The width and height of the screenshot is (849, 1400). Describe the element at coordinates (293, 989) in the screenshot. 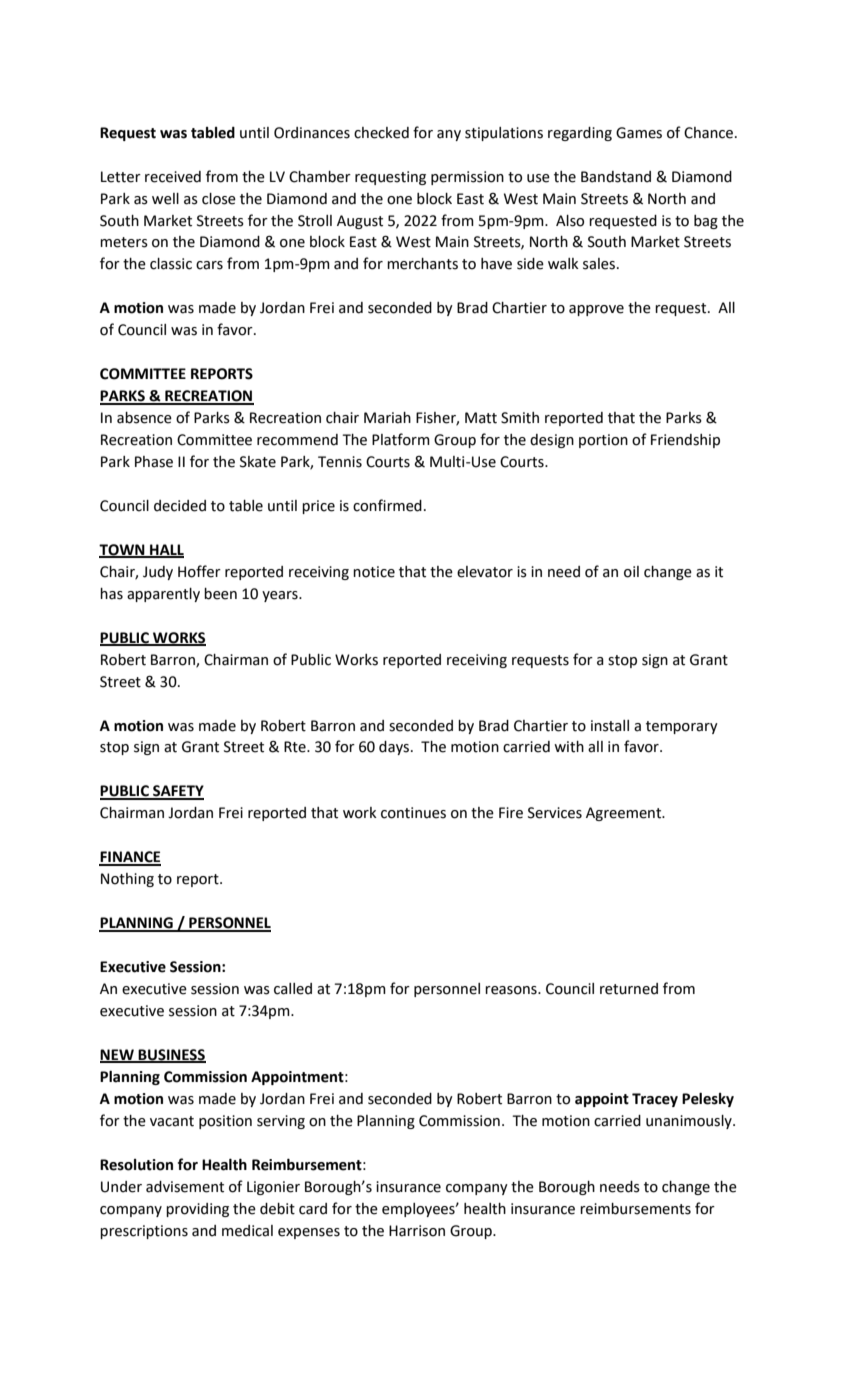

I see `called` at that location.
